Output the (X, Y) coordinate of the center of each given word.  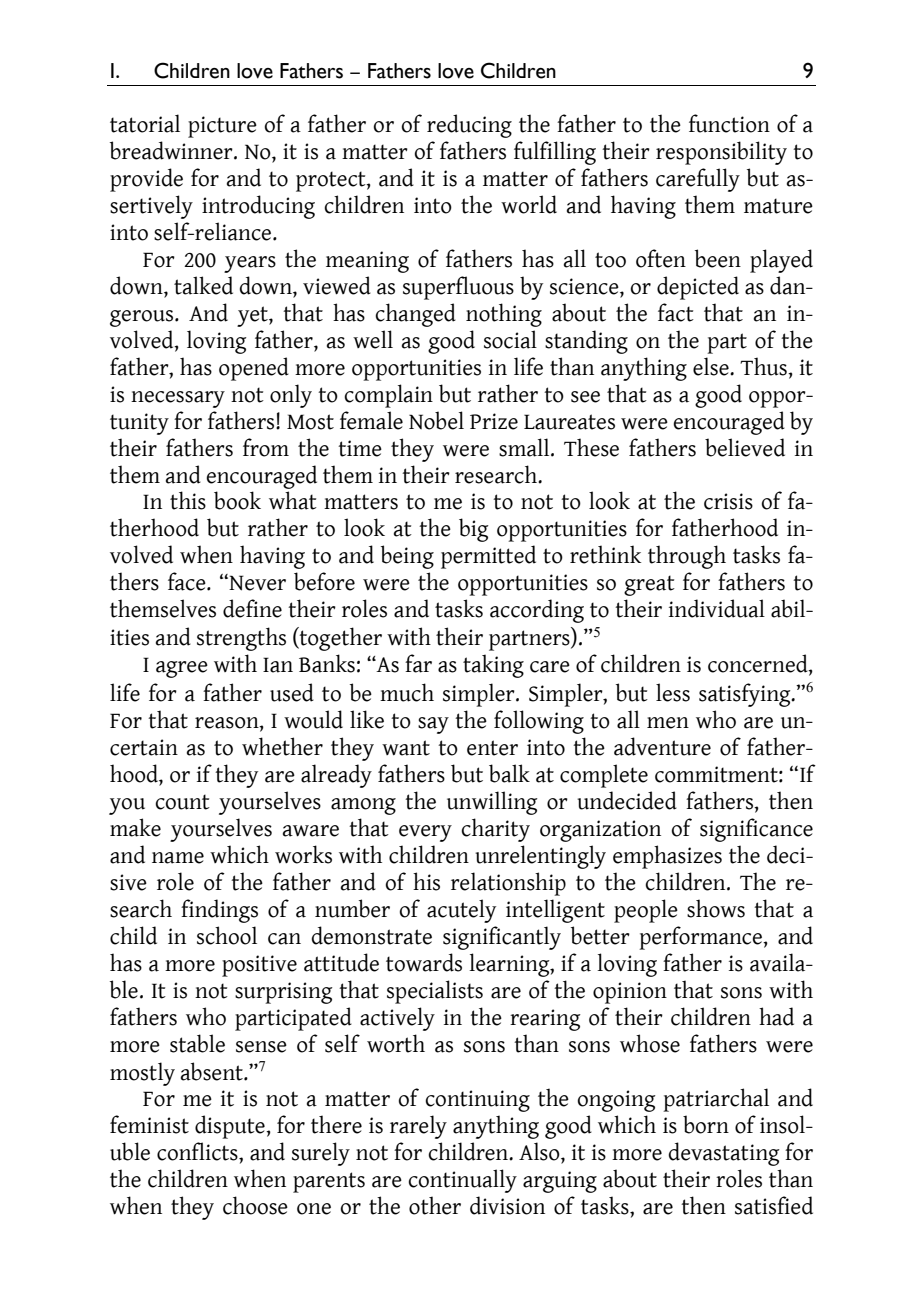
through (687, 557)
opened (254, 369)
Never (256, 582)
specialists (435, 992)
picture (222, 127)
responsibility (721, 153)
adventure (662, 746)
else (712, 366)
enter (492, 748)
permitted (488, 557)
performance (701, 938)
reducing (469, 126)
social (510, 339)
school (227, 935)
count (182, 802)
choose (255, 1205)
